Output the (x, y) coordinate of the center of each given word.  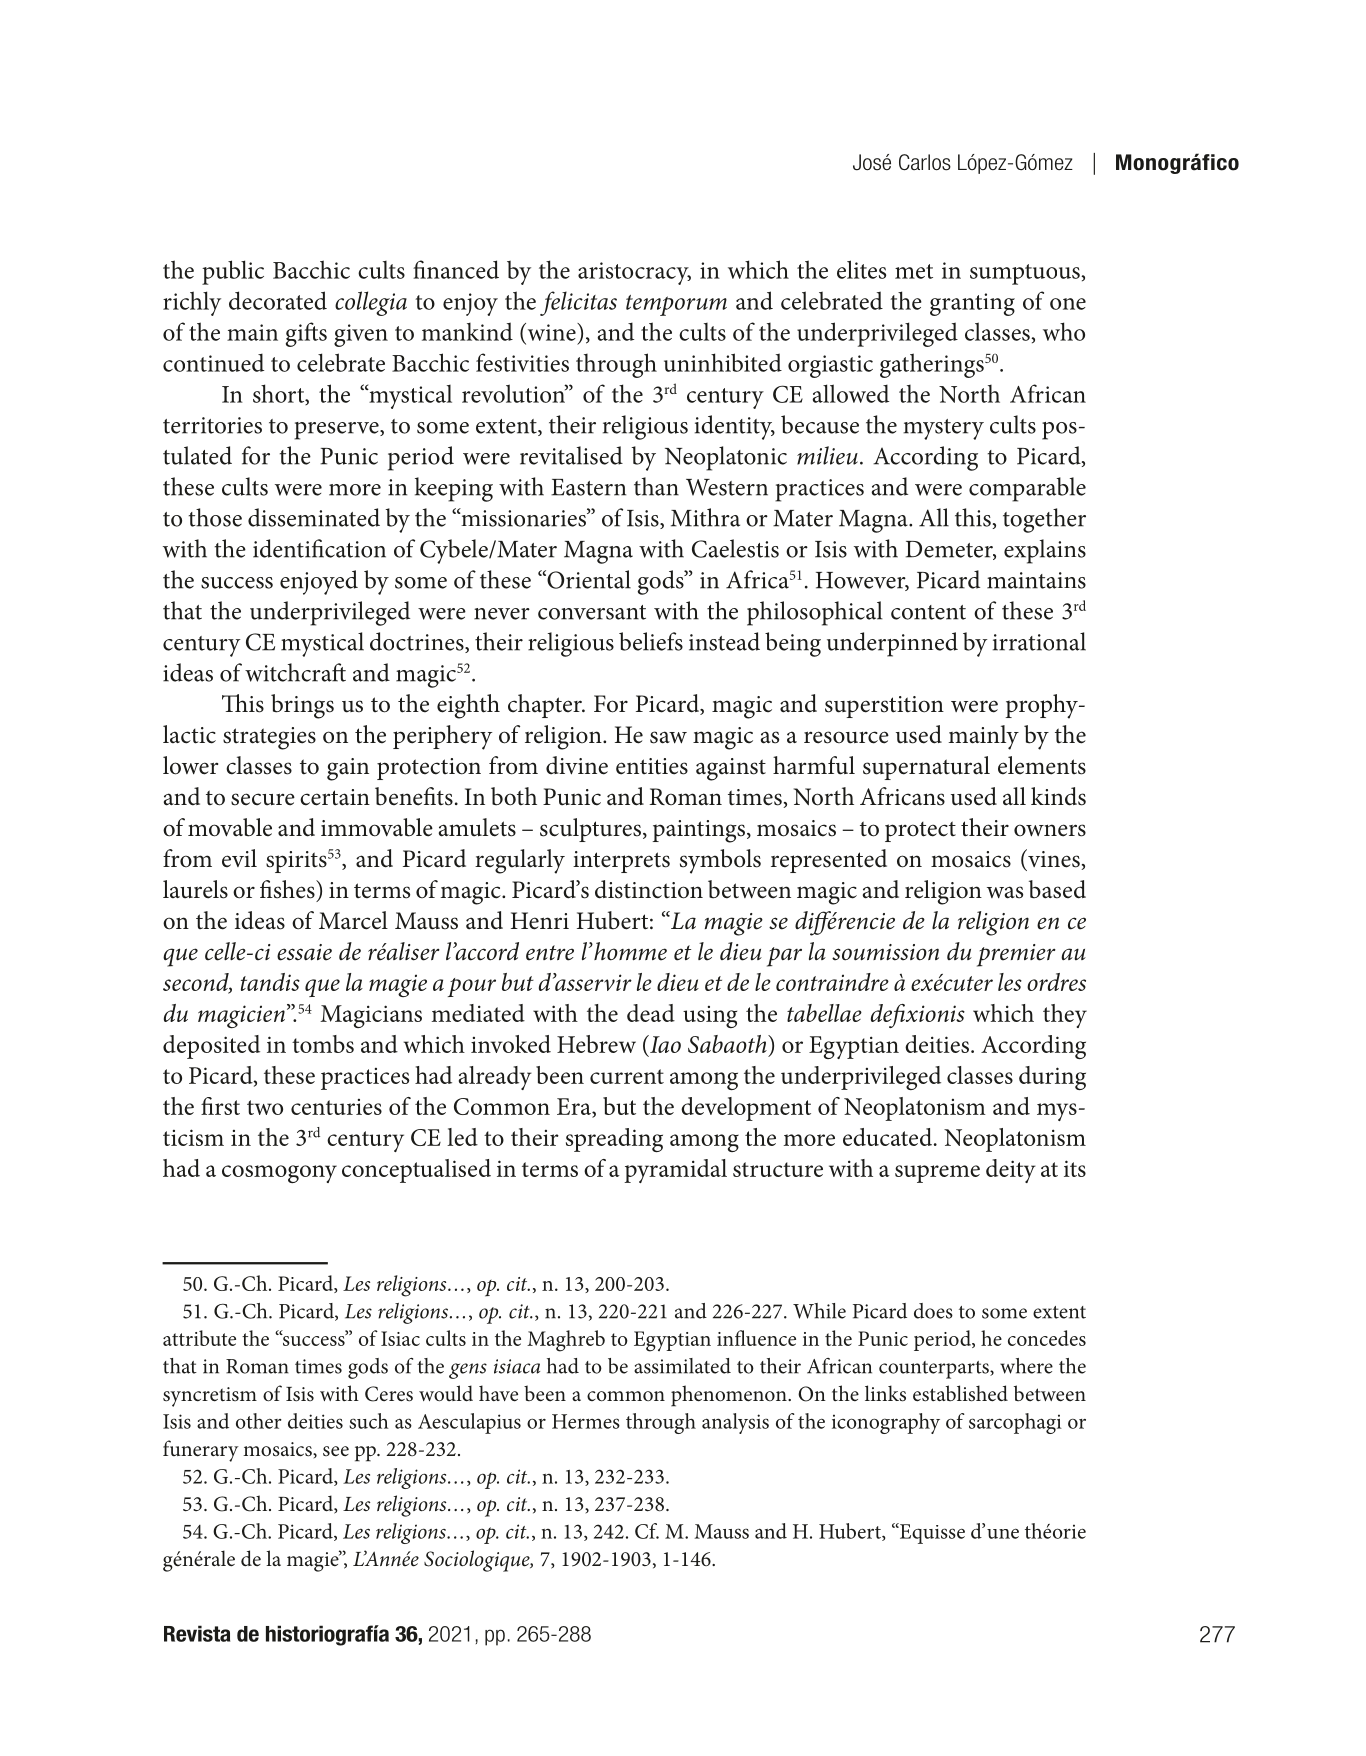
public (233, 272)
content (928, 612)
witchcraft (295, 672)
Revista (197, 1633)
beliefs (651, 641)
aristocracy (634, 273)
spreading (614, 1140)
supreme (937, 1174)
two (265, 1107)
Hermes (586, 1421)
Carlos (925, 162)
